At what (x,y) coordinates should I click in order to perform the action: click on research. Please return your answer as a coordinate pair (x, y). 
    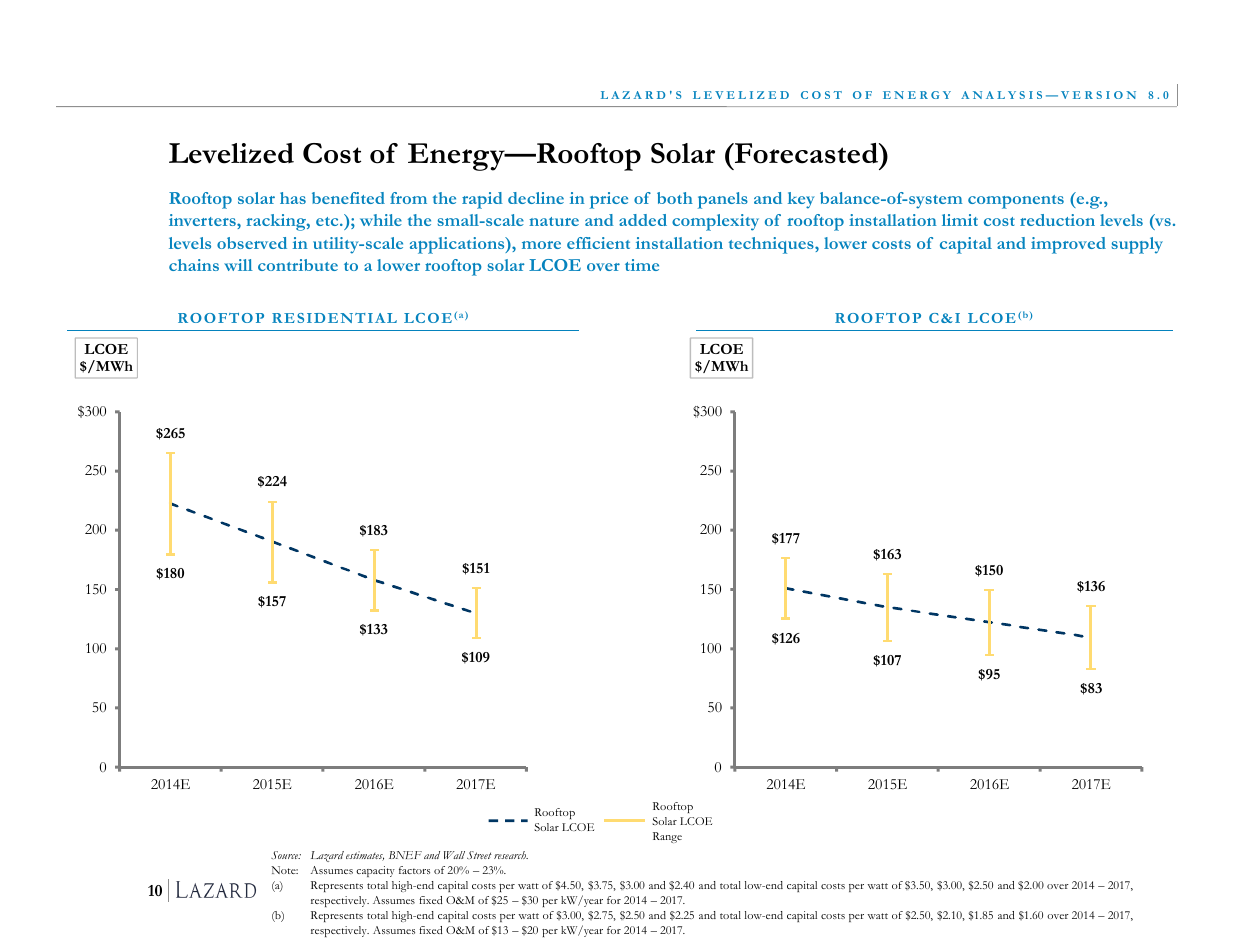
    Looking at the image, I should click on (511, 855).
